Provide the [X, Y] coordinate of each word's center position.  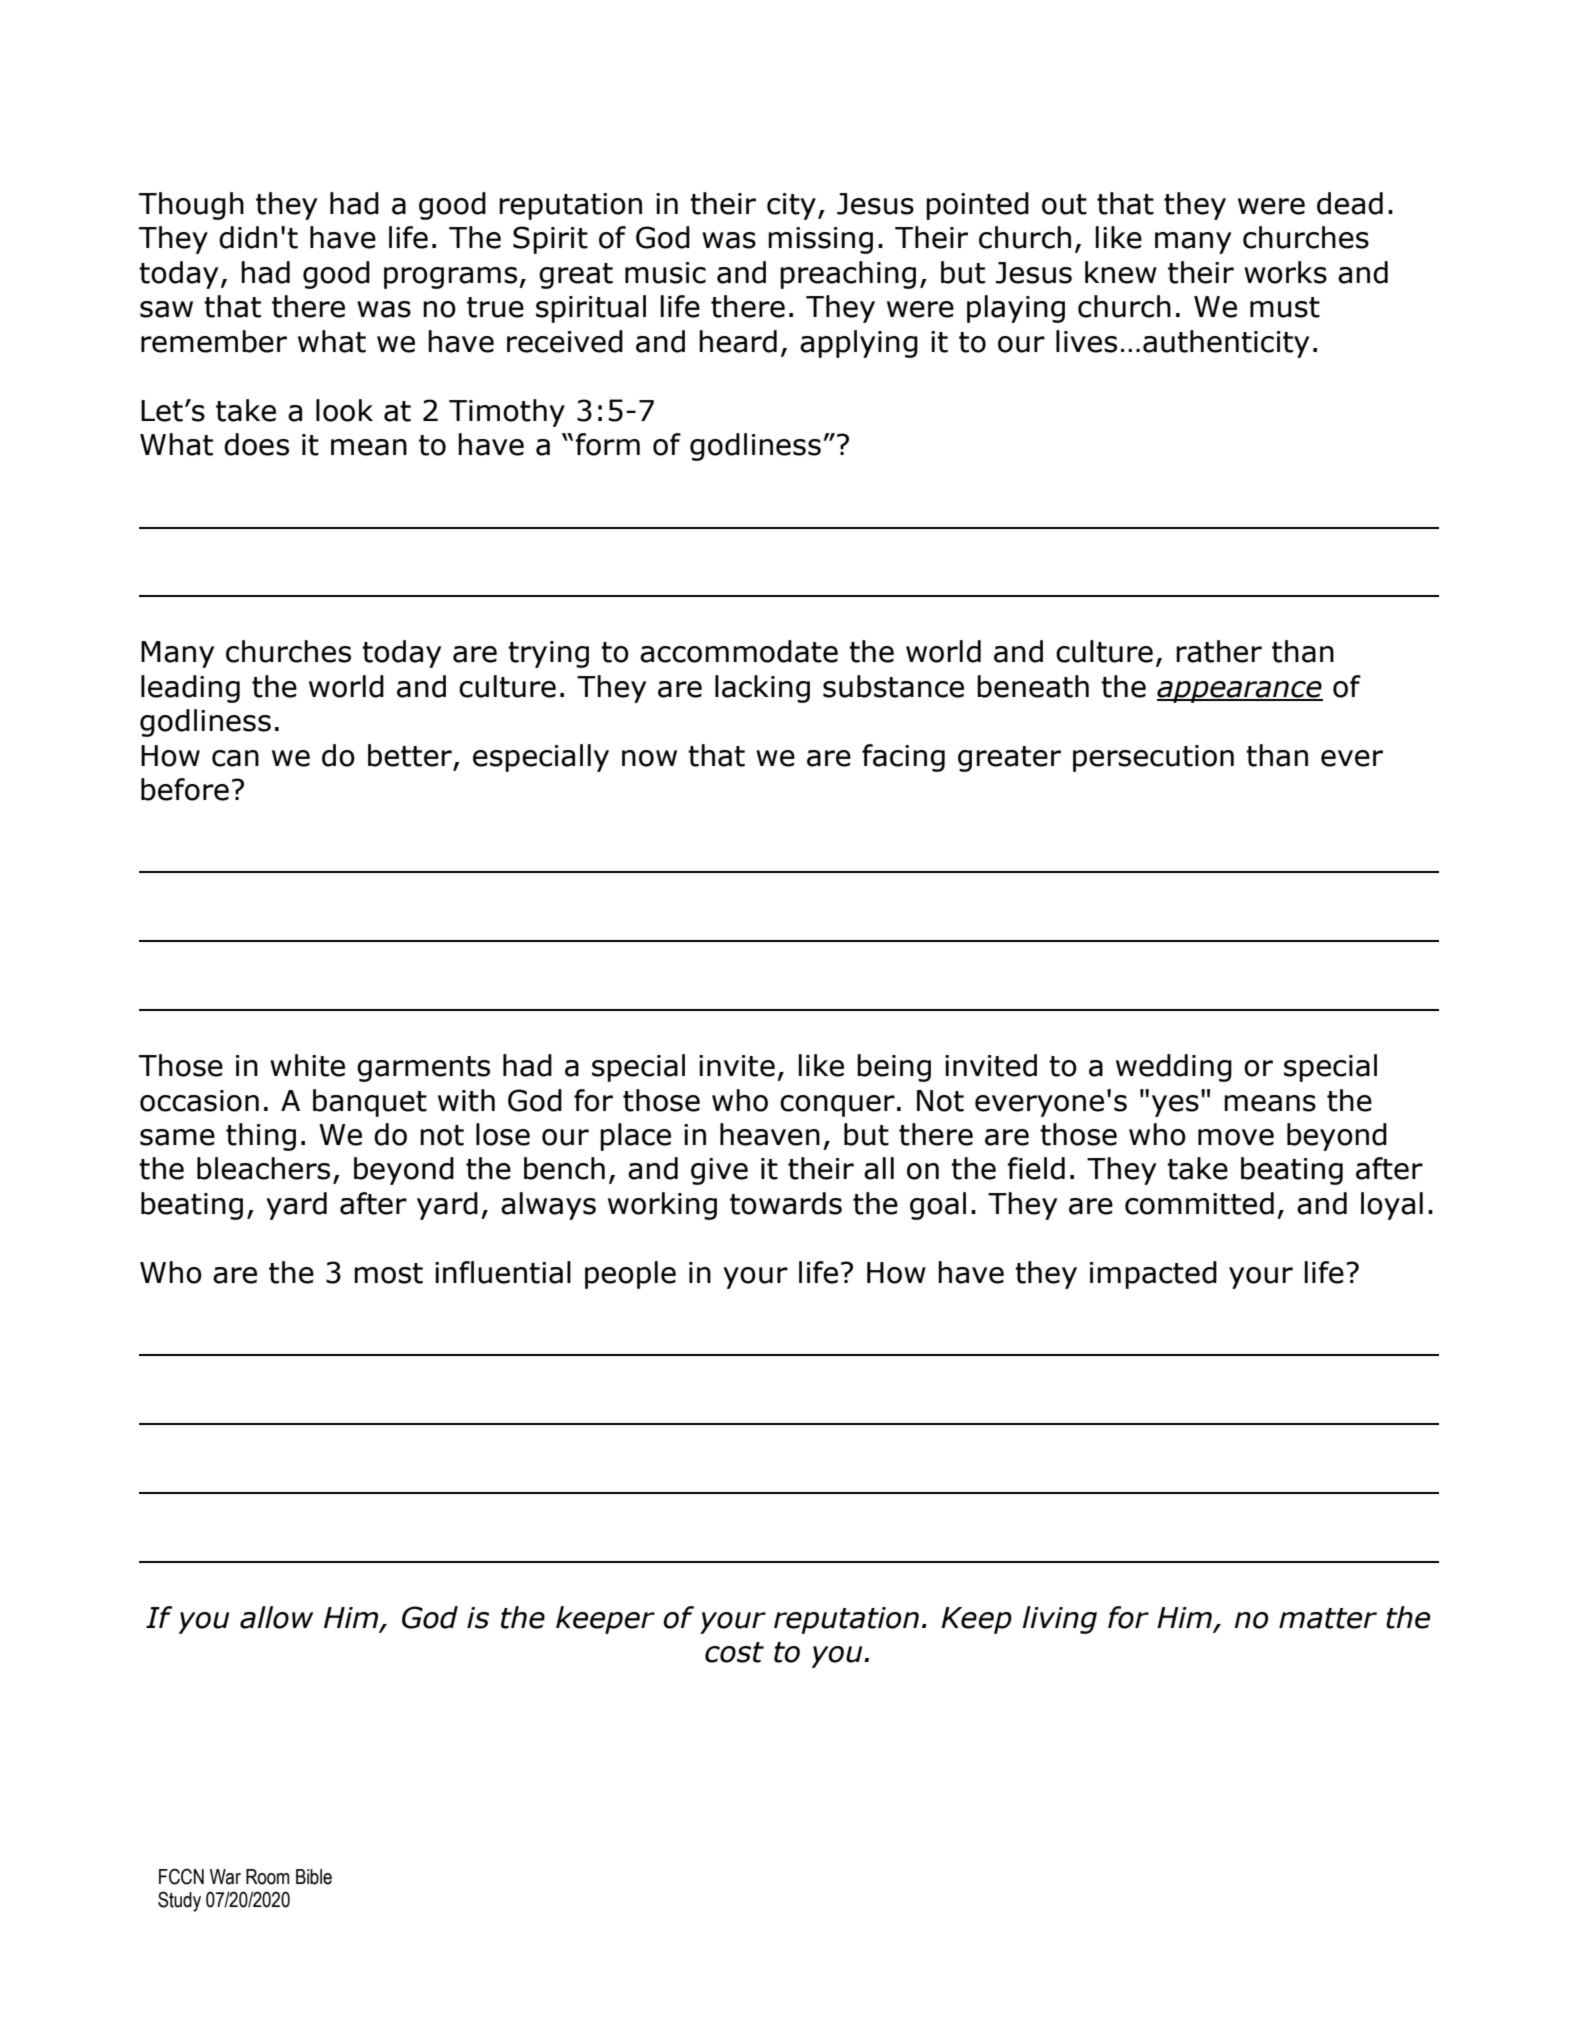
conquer [837, 1106]
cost [734, 1652]
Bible [314, 1877]
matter [1328, 1618]
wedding [1174, 1068]
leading [190, 689]
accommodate [739, 651]
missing [820, 240]
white [307, 1065]
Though [191, 206]
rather [1219, 651]
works [1285, 272]
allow [276, 1617]
